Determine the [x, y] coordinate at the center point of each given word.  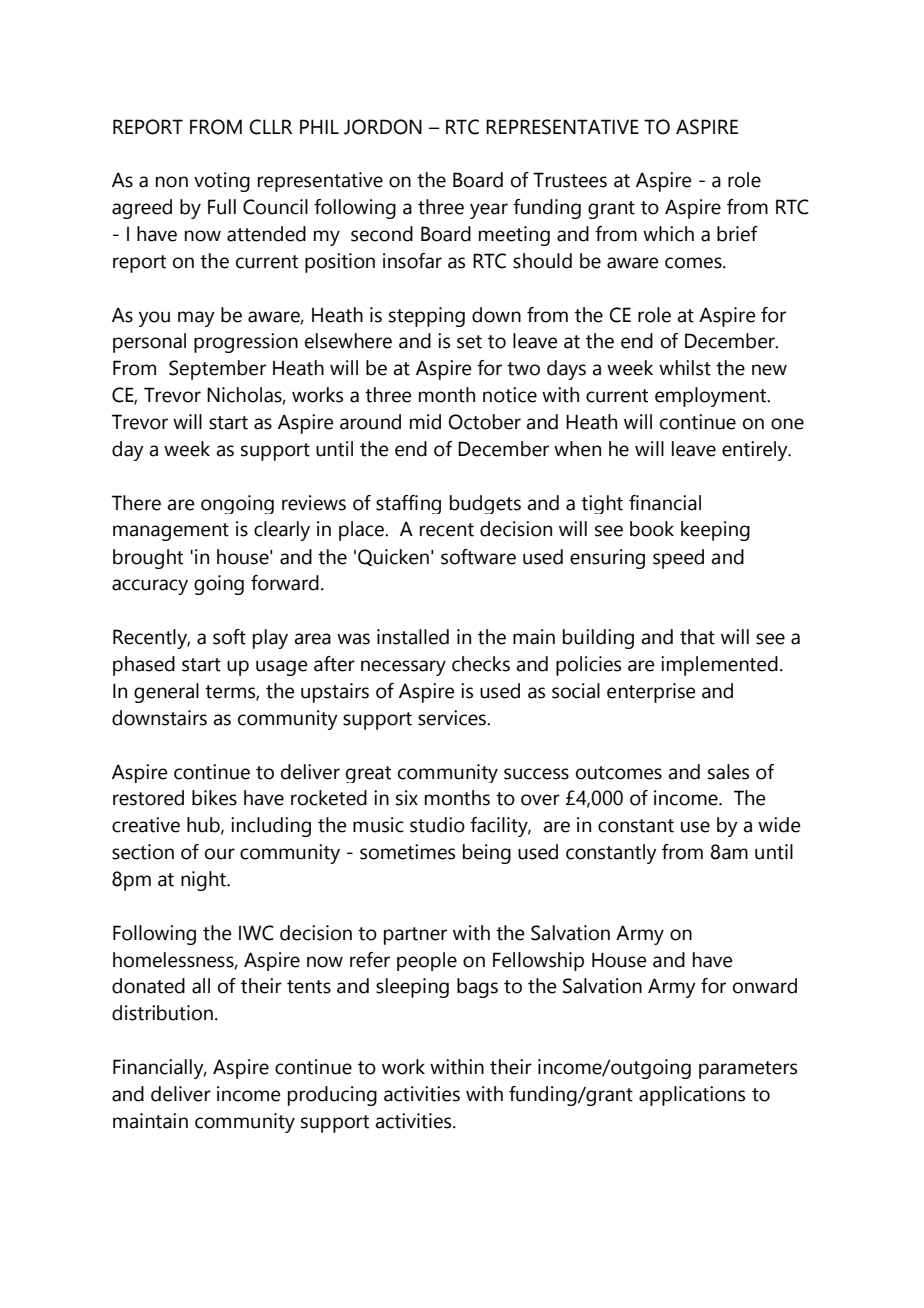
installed [413, 637]
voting [222, 182]
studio [437, 825]
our [220, 854]
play [270, 639]
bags [477, 988]
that [697, 637]
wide [779, 825]
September [217, 370]
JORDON [383, 127]
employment [712, 397]
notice [510, 395]
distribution [162, 1013]
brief [737, 234]
